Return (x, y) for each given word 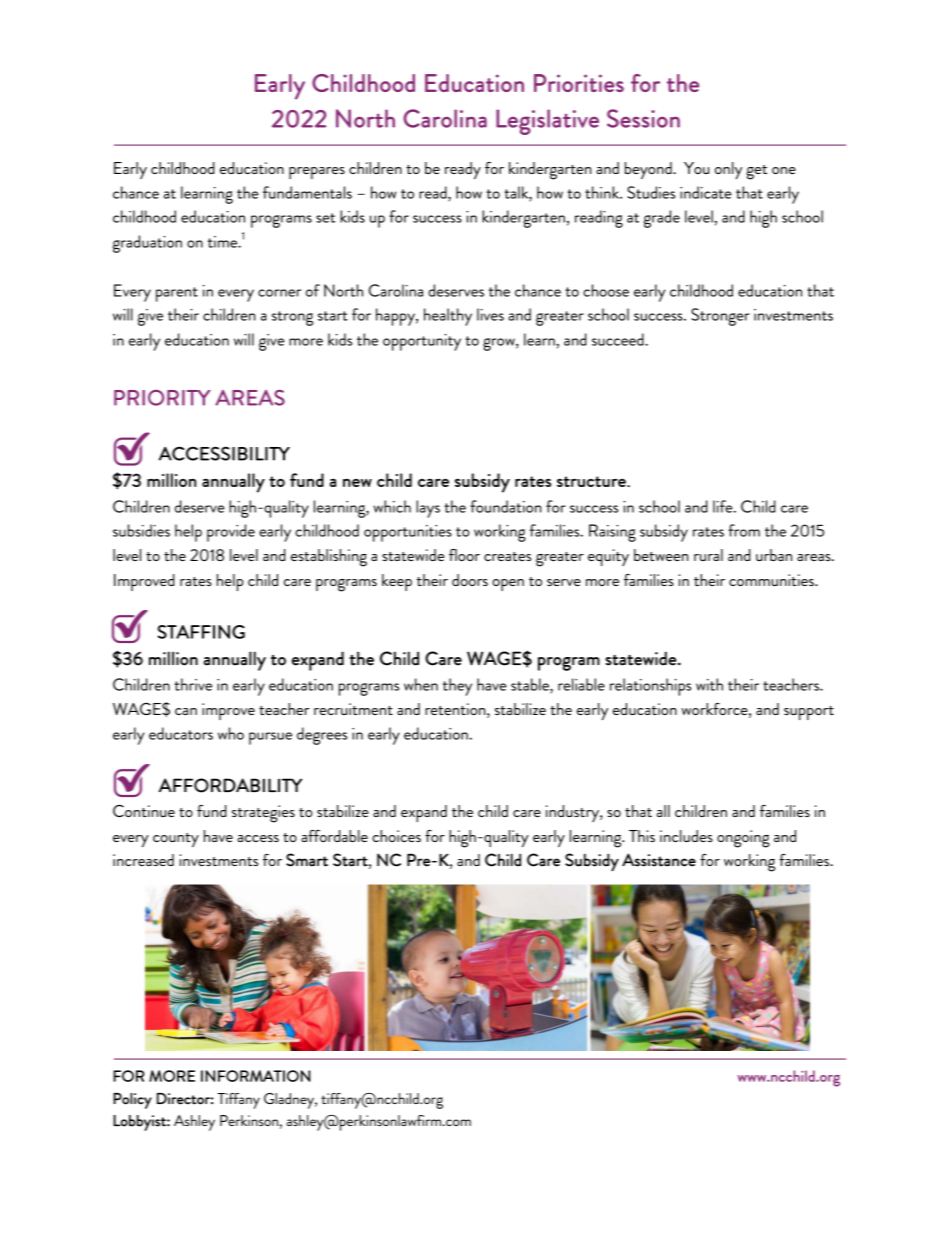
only (728, 170)
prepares (317, 173)
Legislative (547, 122)
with (709, 684)
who (231, 733)
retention (456, 709)
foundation (506, 506)
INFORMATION (256, 1076)
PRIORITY (162, 398)
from (744, 530)
